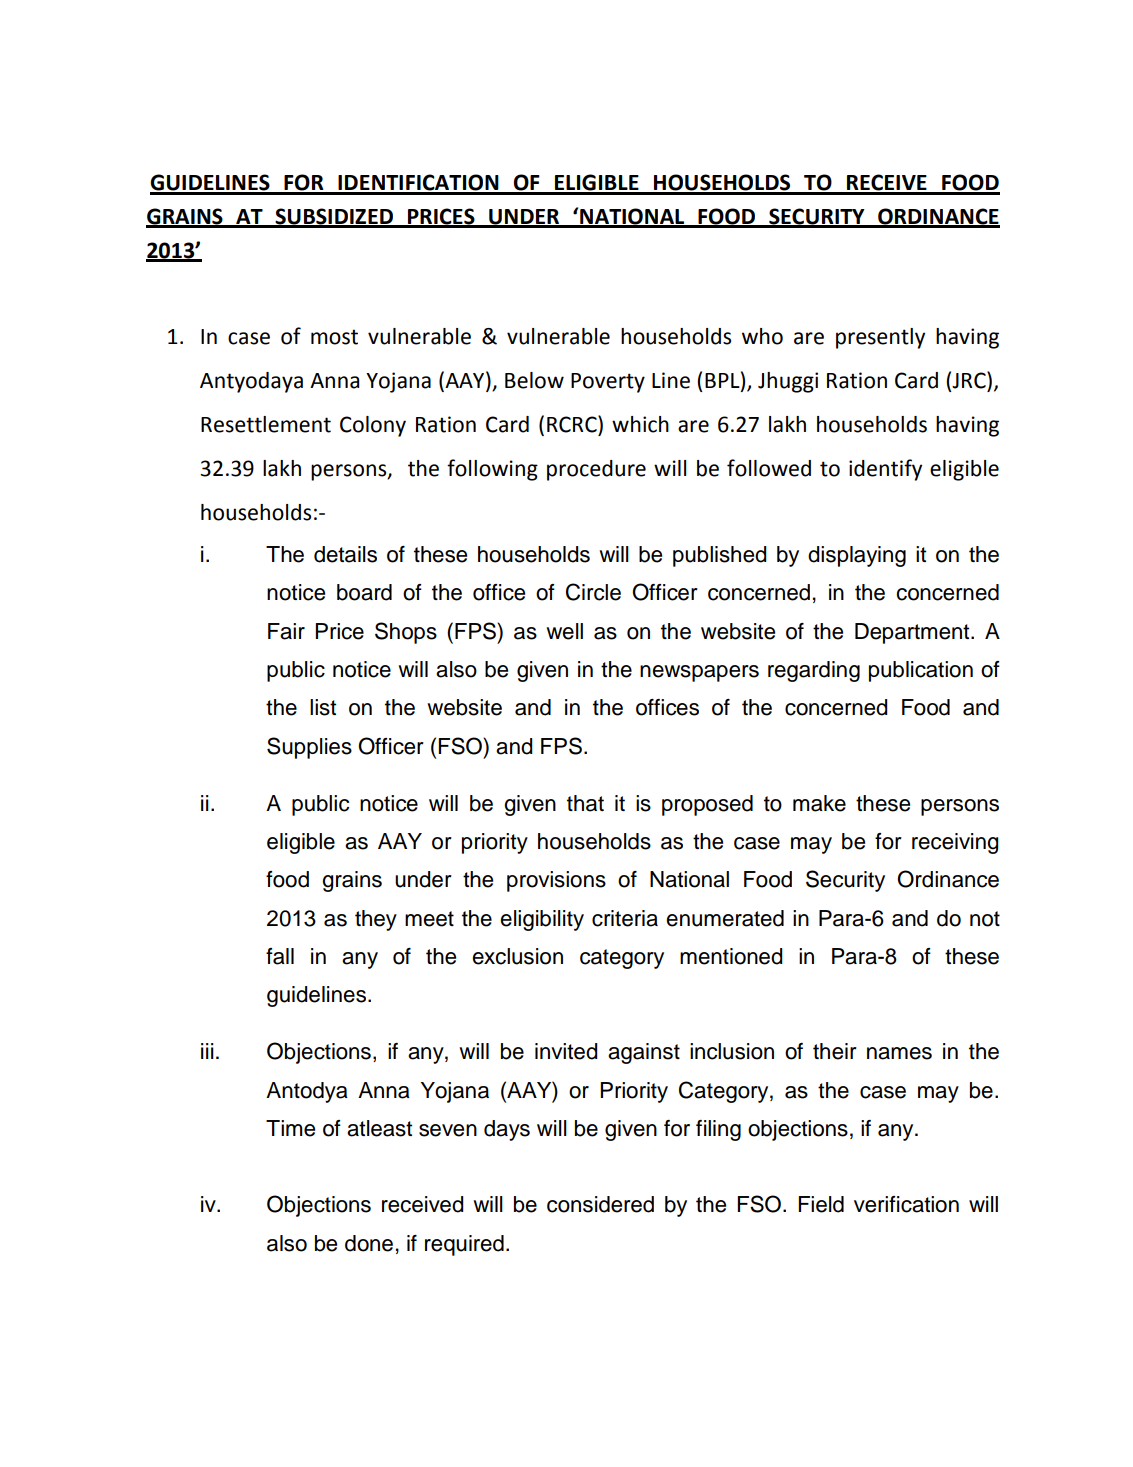 The width and height of the document is (1133, 1467). What do you see at coordinates (309, 748) in the document?
I see `Supplies` at bounding box center [309, 748].
